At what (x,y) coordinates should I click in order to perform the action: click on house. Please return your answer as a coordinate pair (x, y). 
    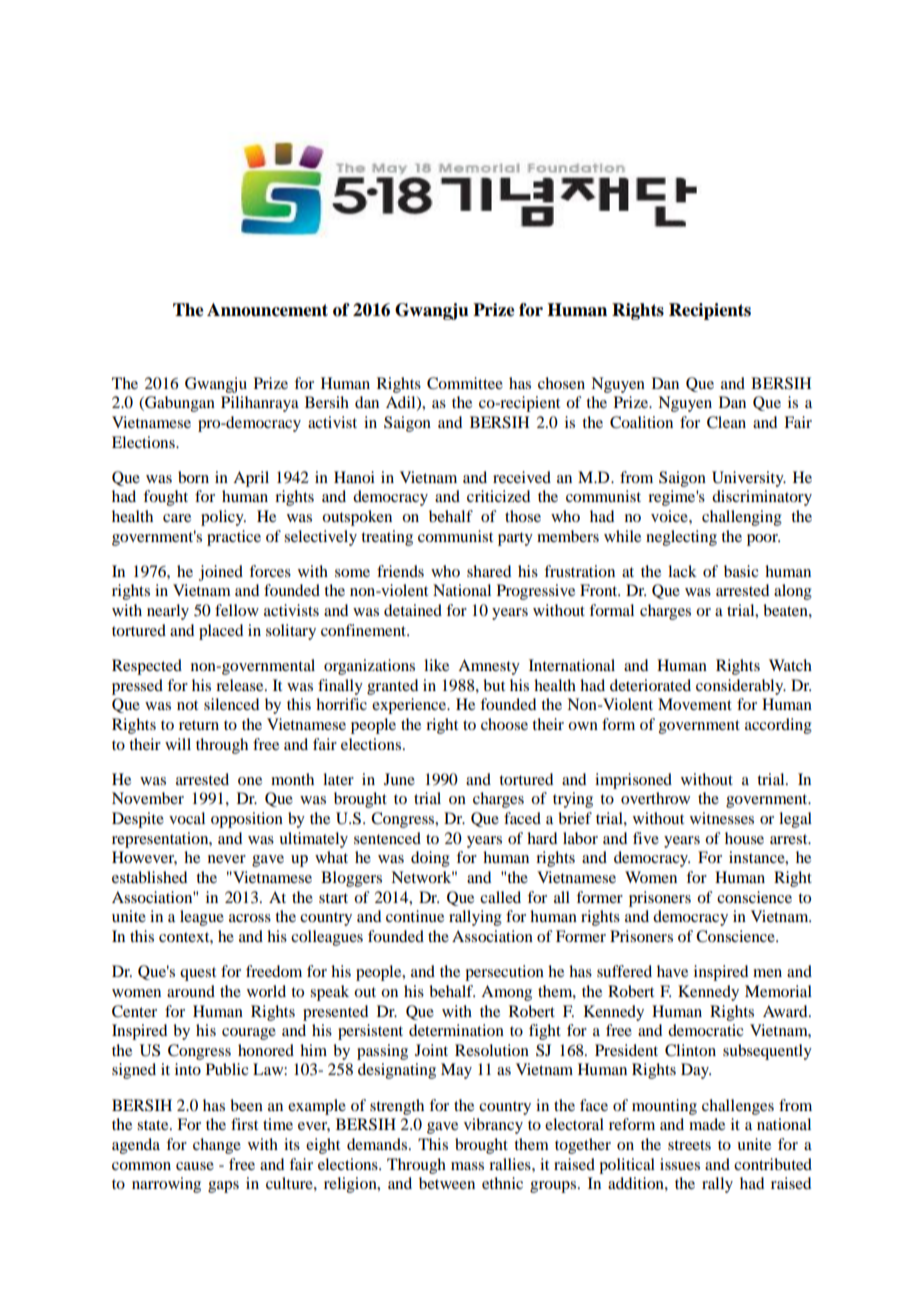
    Looking at the image, I should click on (744, 838).
